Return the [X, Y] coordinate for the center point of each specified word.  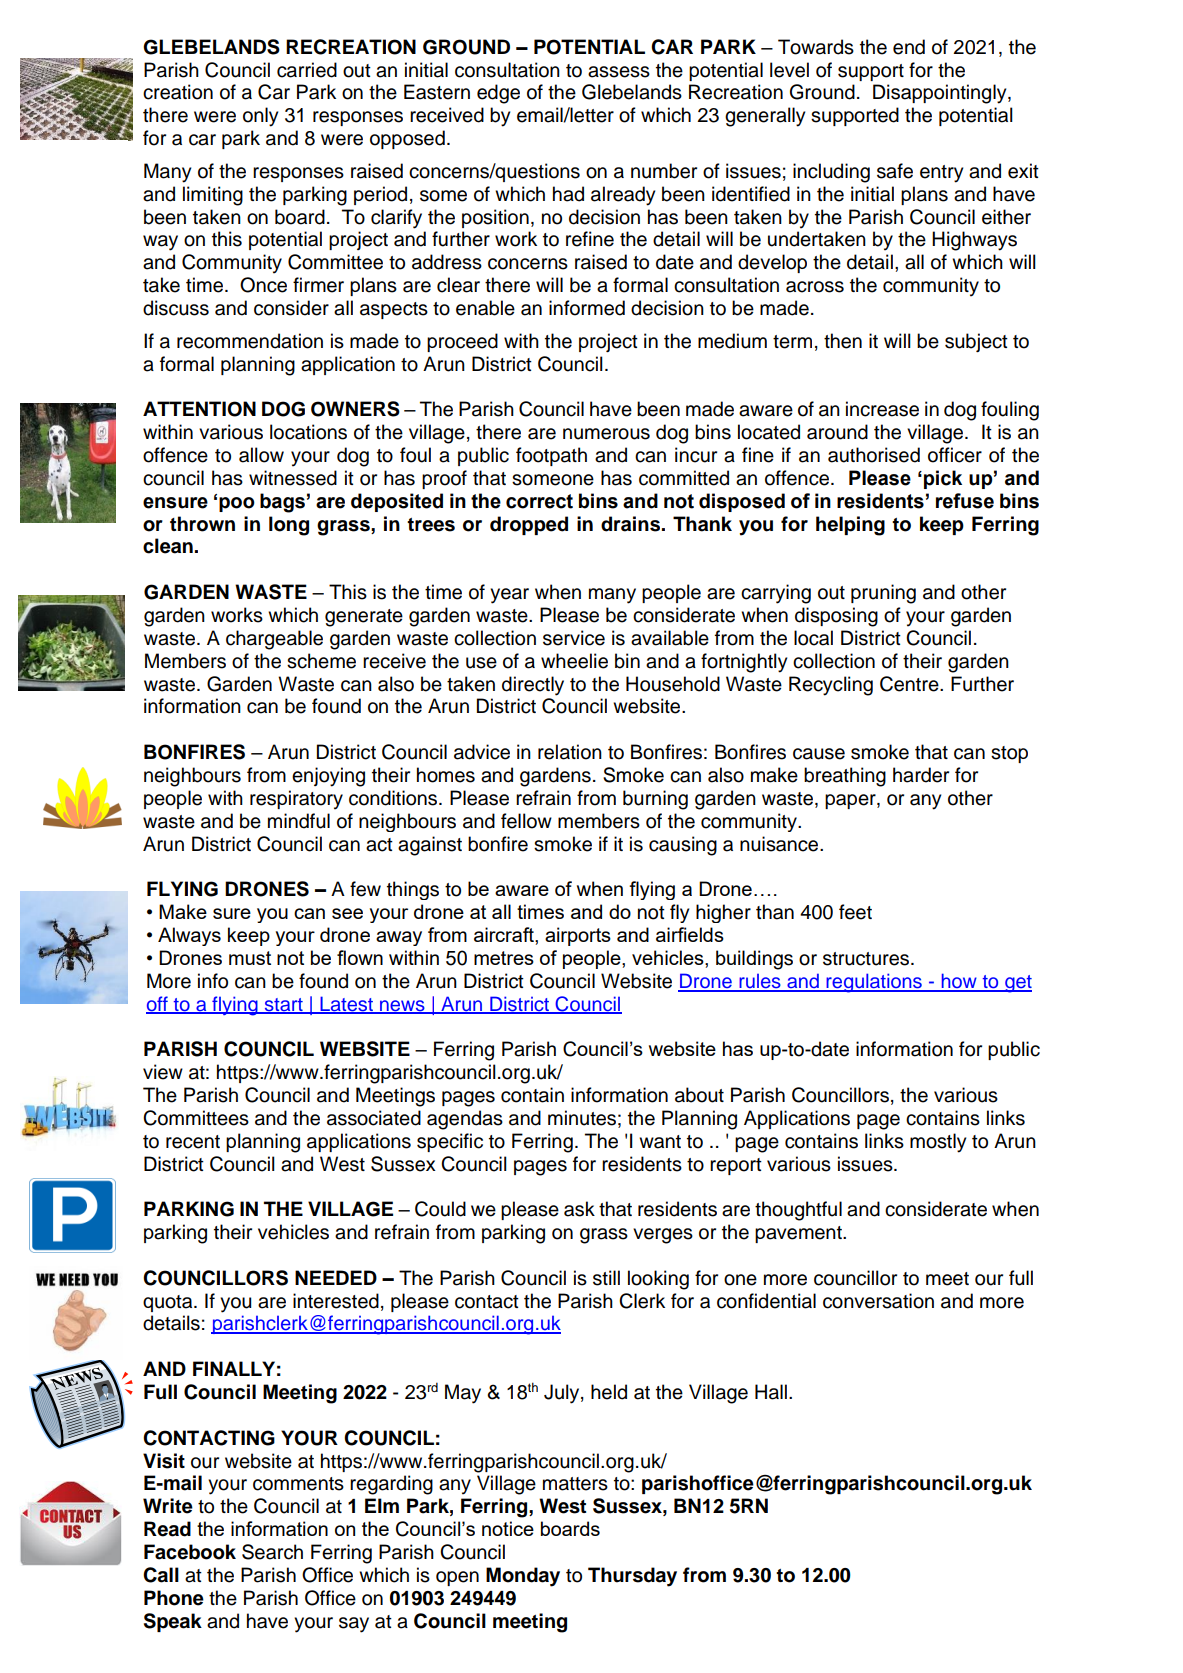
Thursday [632, 1577]
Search [272, 1552]
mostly [938, 1143]
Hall [771, 1392]
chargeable [274, 640]
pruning [883, 594]
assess [619, 72]
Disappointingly [941, 94]
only [260, 117]
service [574, 638]
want [660, 1142]
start [283, 1005]
